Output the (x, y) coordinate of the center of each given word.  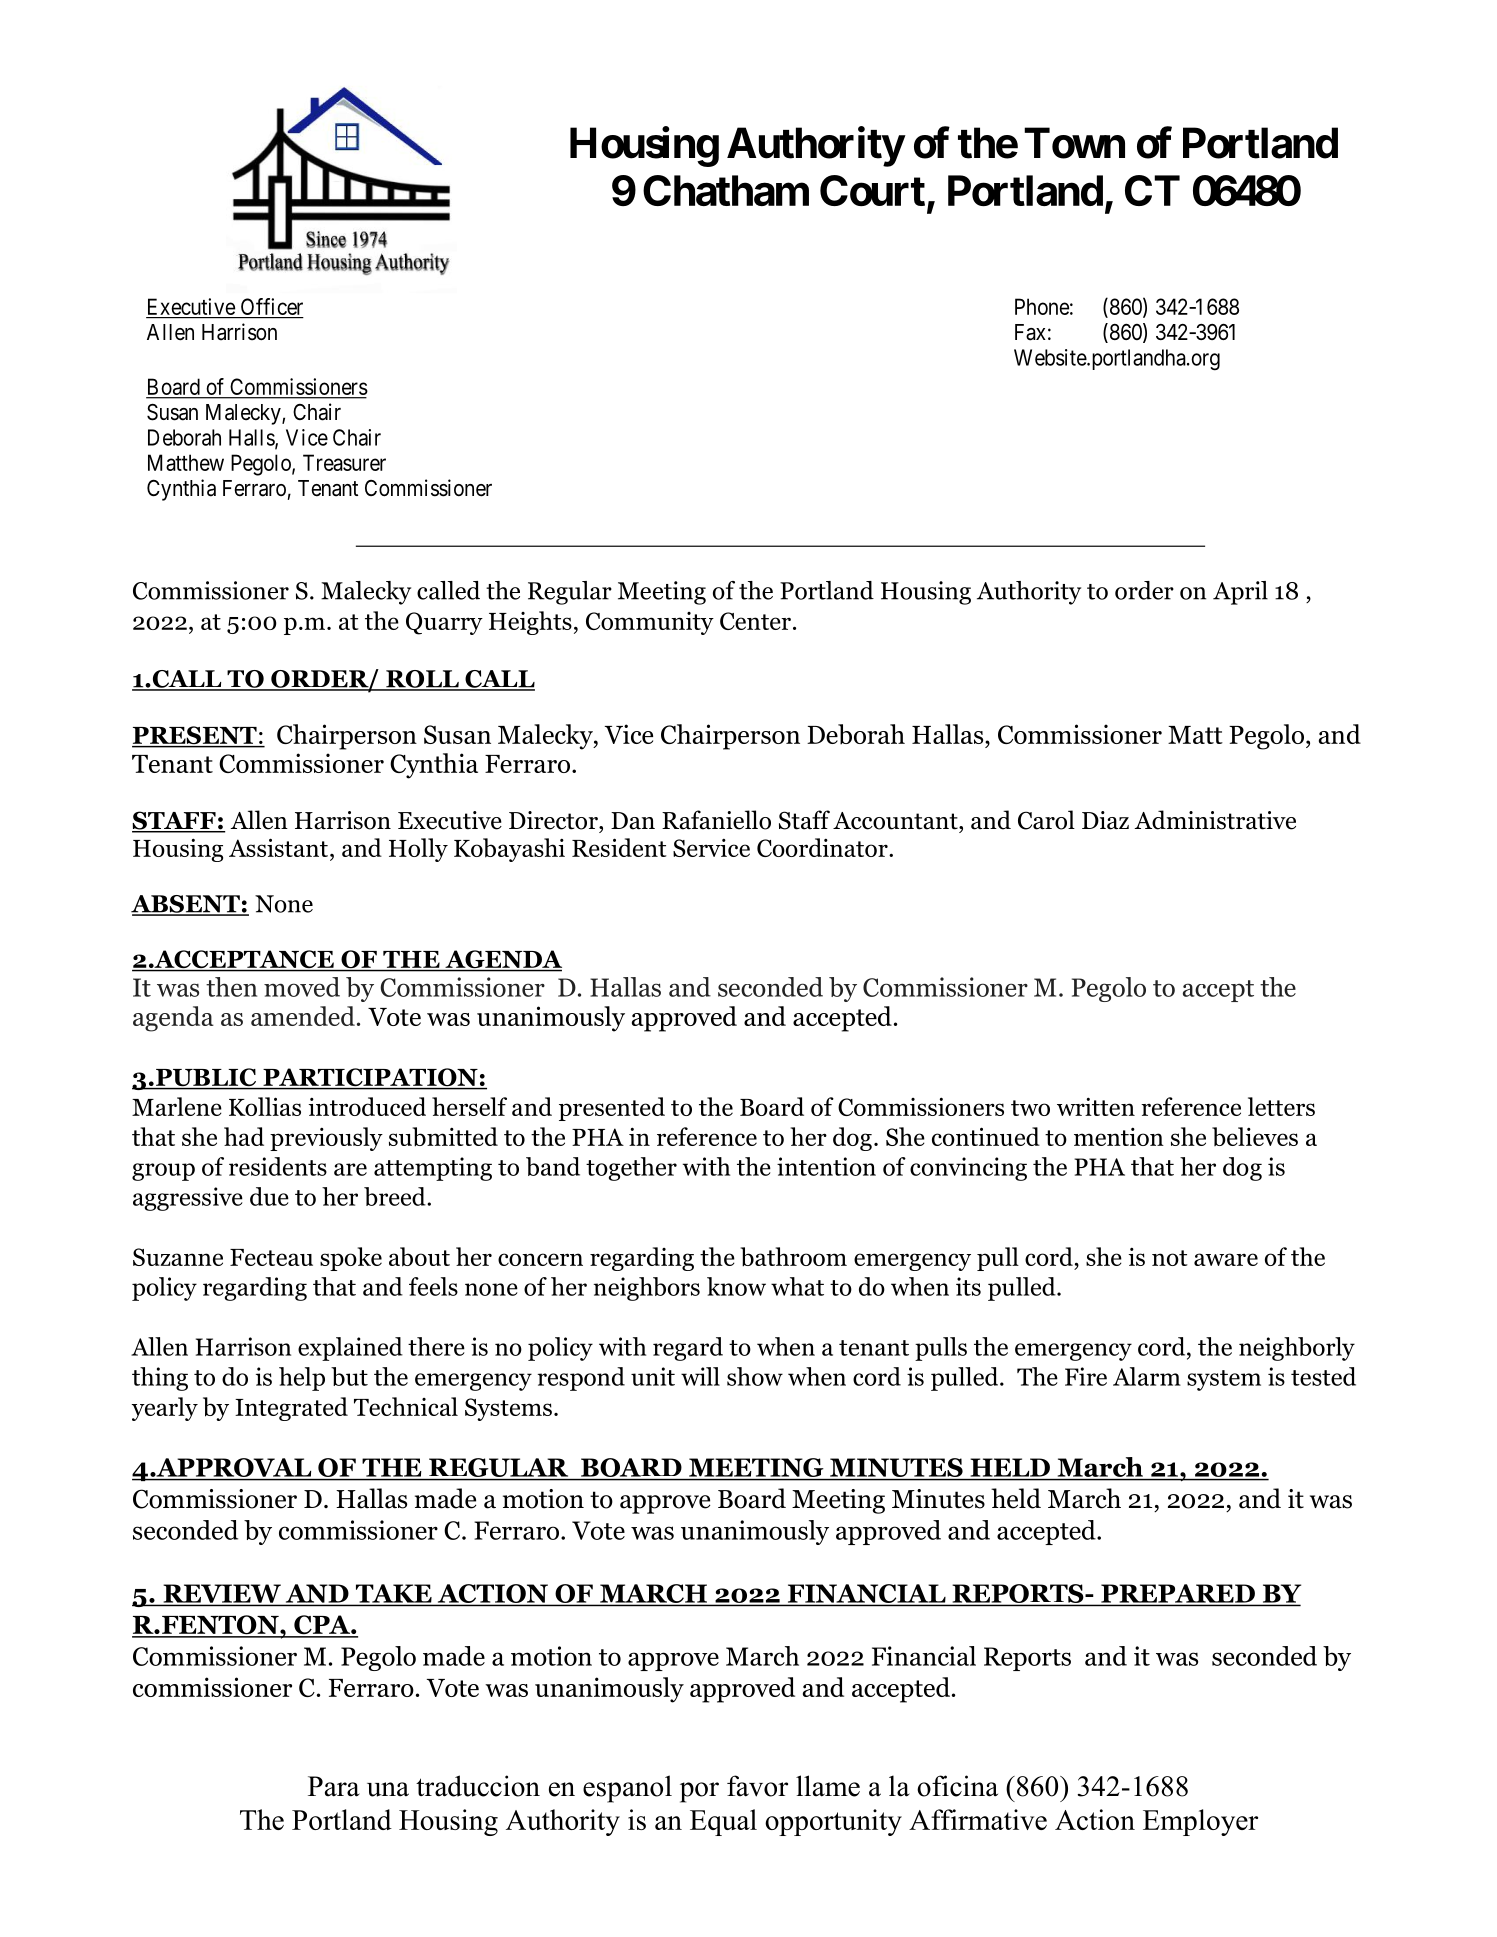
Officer (272, 306)
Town (1074, 143)
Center (755, 621)
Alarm (1147, 1376)
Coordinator (823, 847)
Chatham (726, 190)
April (1240, 593)
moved (302, 987)
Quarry (444, 623)
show (755, 1376)
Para (334, 1786)
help (302, 1379)
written (1096, 1106)
